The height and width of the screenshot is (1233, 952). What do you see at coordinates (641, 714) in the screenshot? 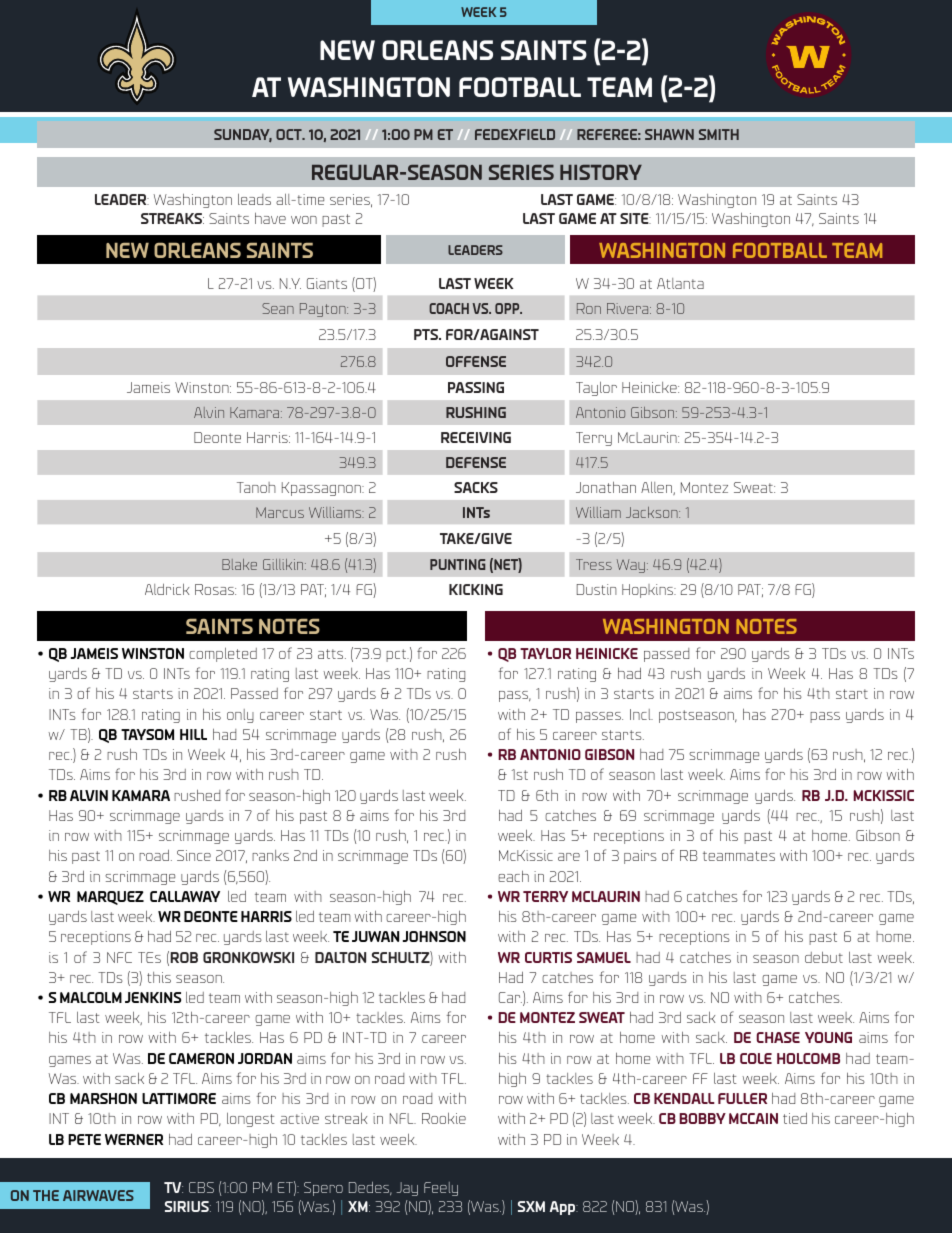
I see `Incl` at bounding box center [641, 714].
